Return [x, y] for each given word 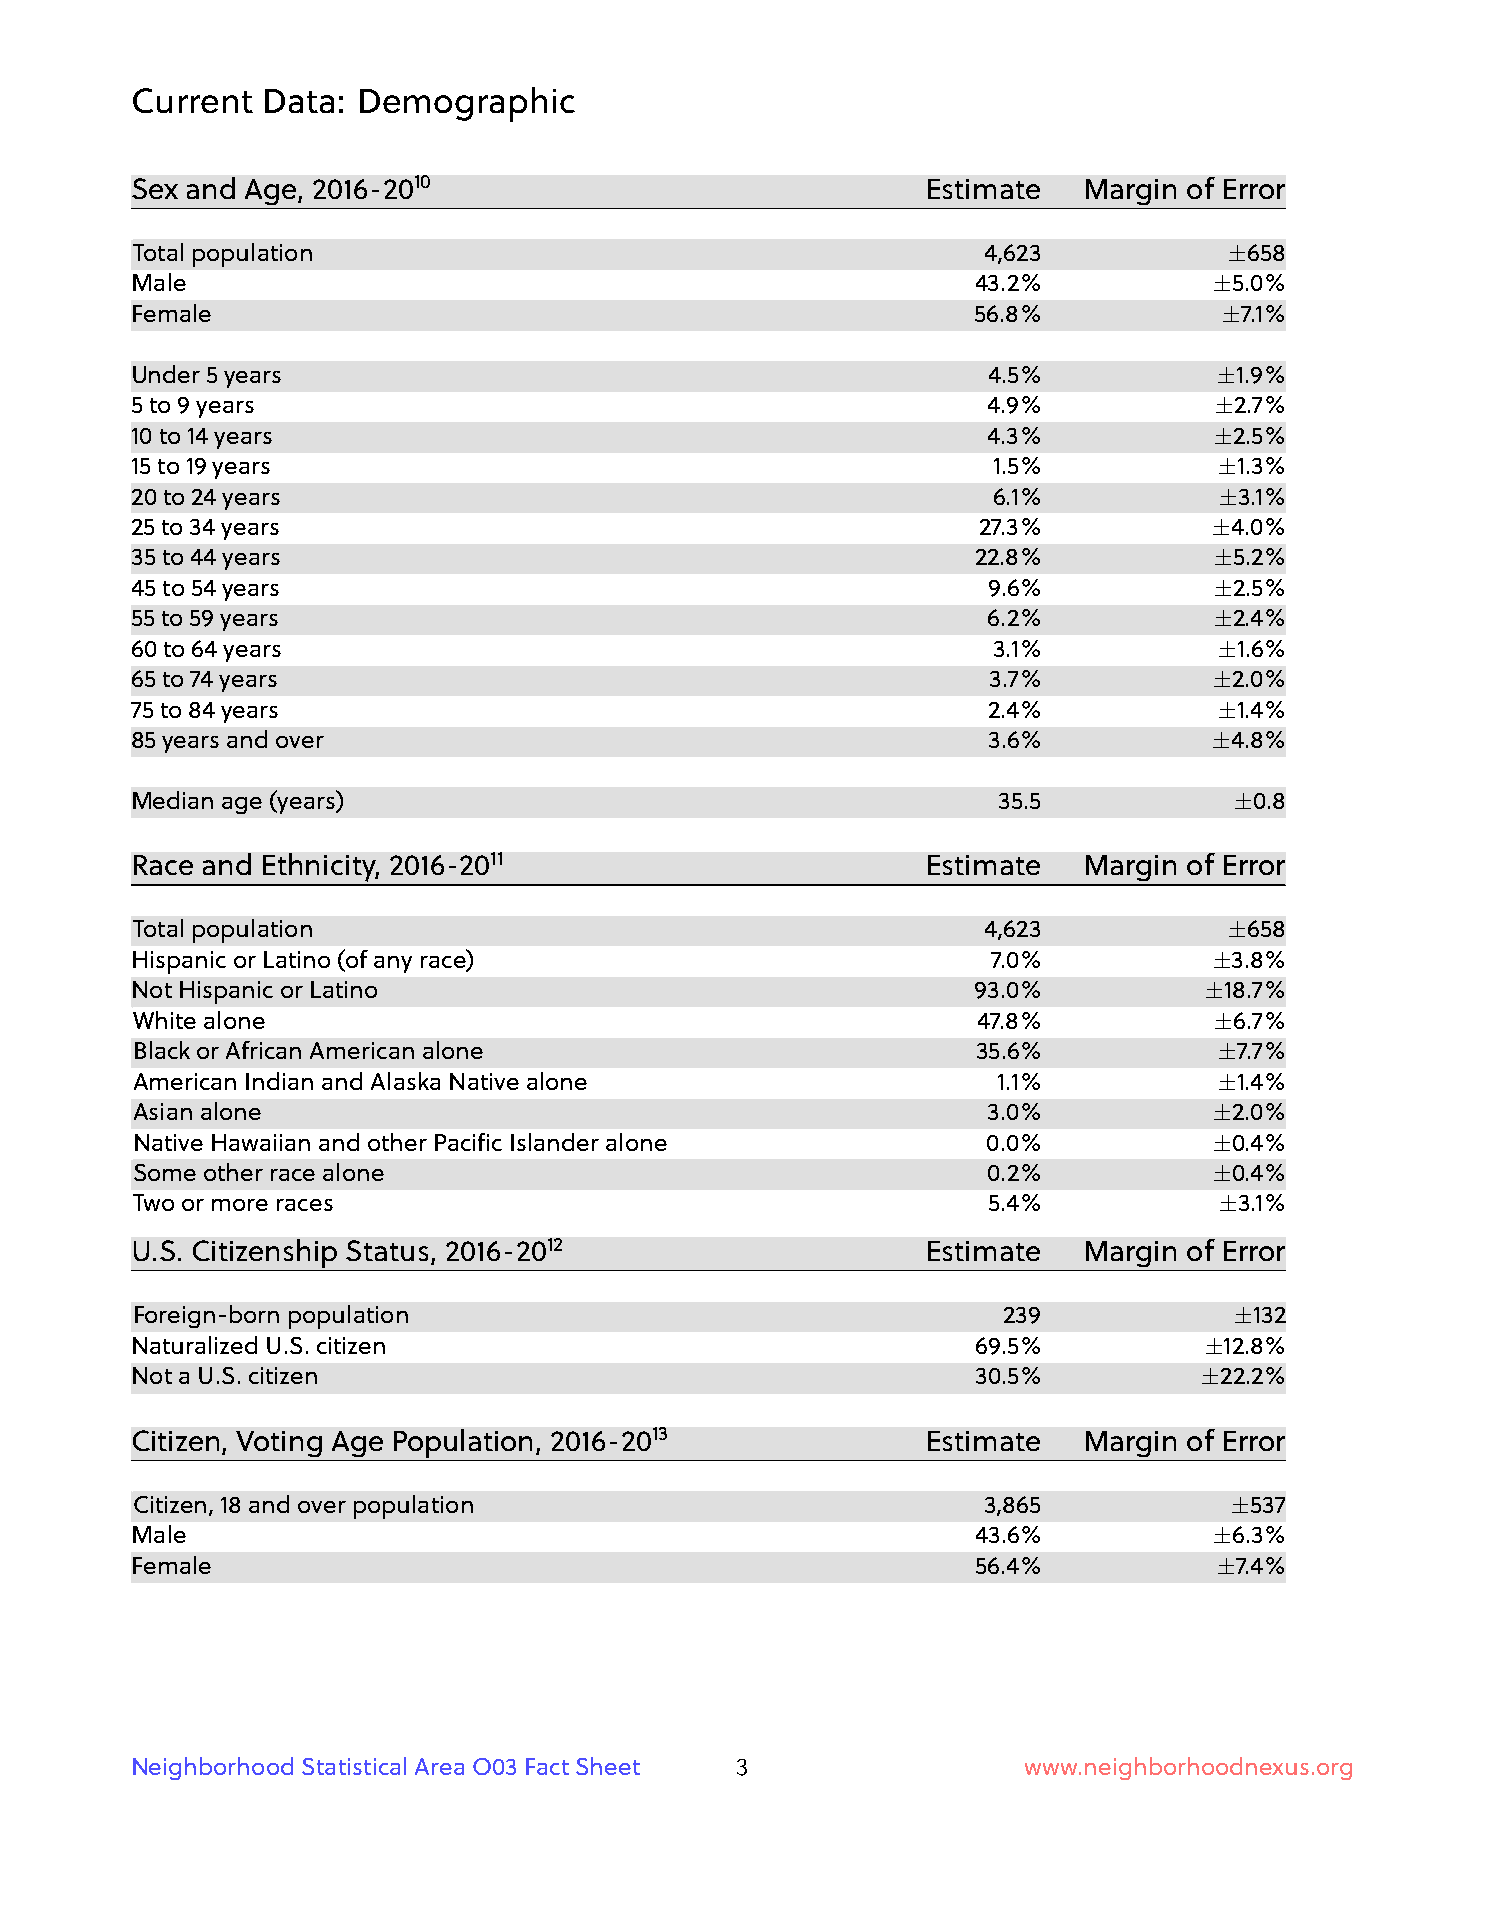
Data [299, 101]
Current [193, 100]
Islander [555, 1142]
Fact [547, 1766]
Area [439, 1766]
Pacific [468, 1142]
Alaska [405, 1081]
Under [166, 374]
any [393, 964]
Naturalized [195, 1345]
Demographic [467, 104]
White [164, 1020]
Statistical [354, 1766]
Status [389, 1252]
